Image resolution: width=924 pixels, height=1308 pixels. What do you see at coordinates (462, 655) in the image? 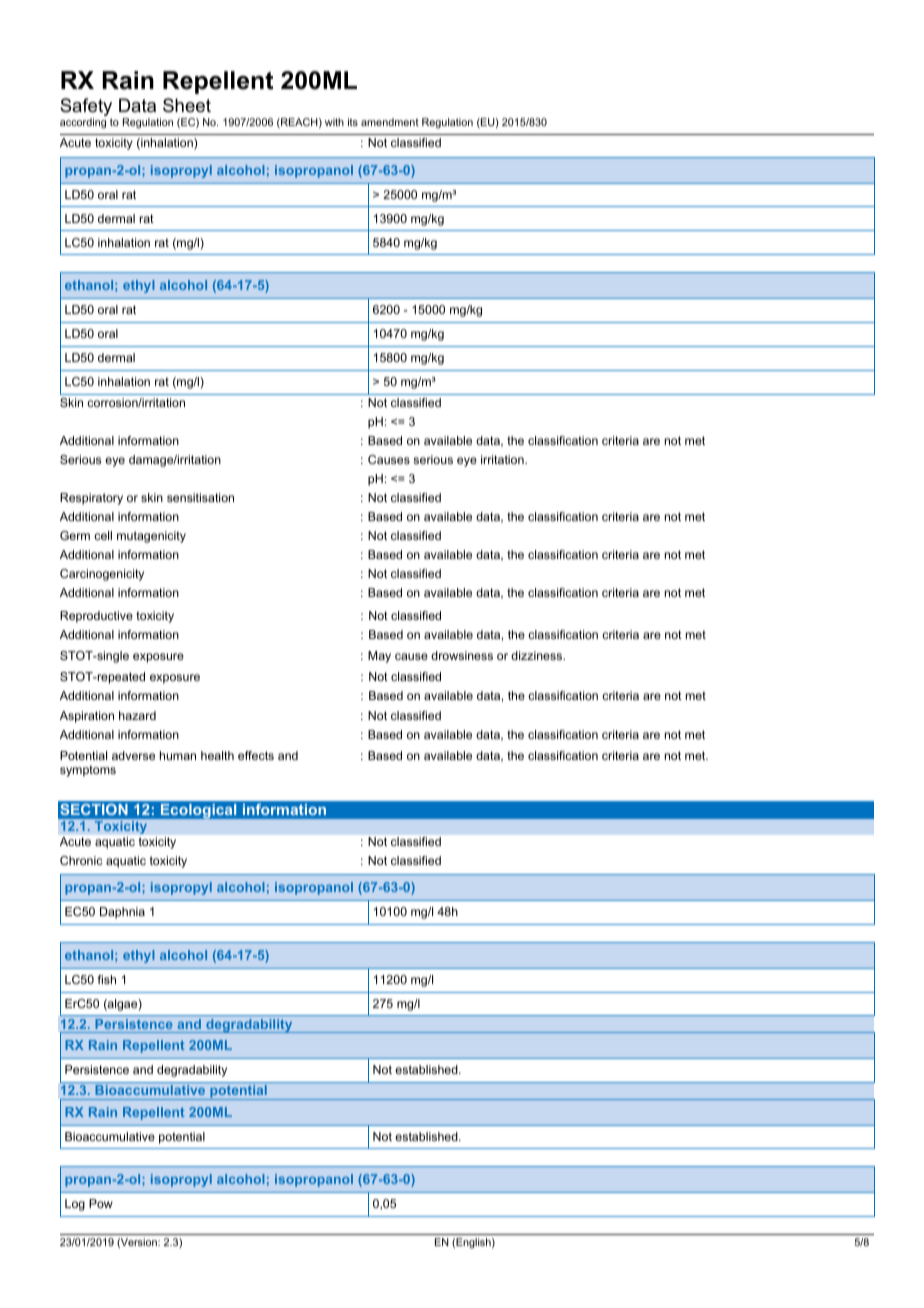
I see `drowsiness` at bounding box center [462, 655].
